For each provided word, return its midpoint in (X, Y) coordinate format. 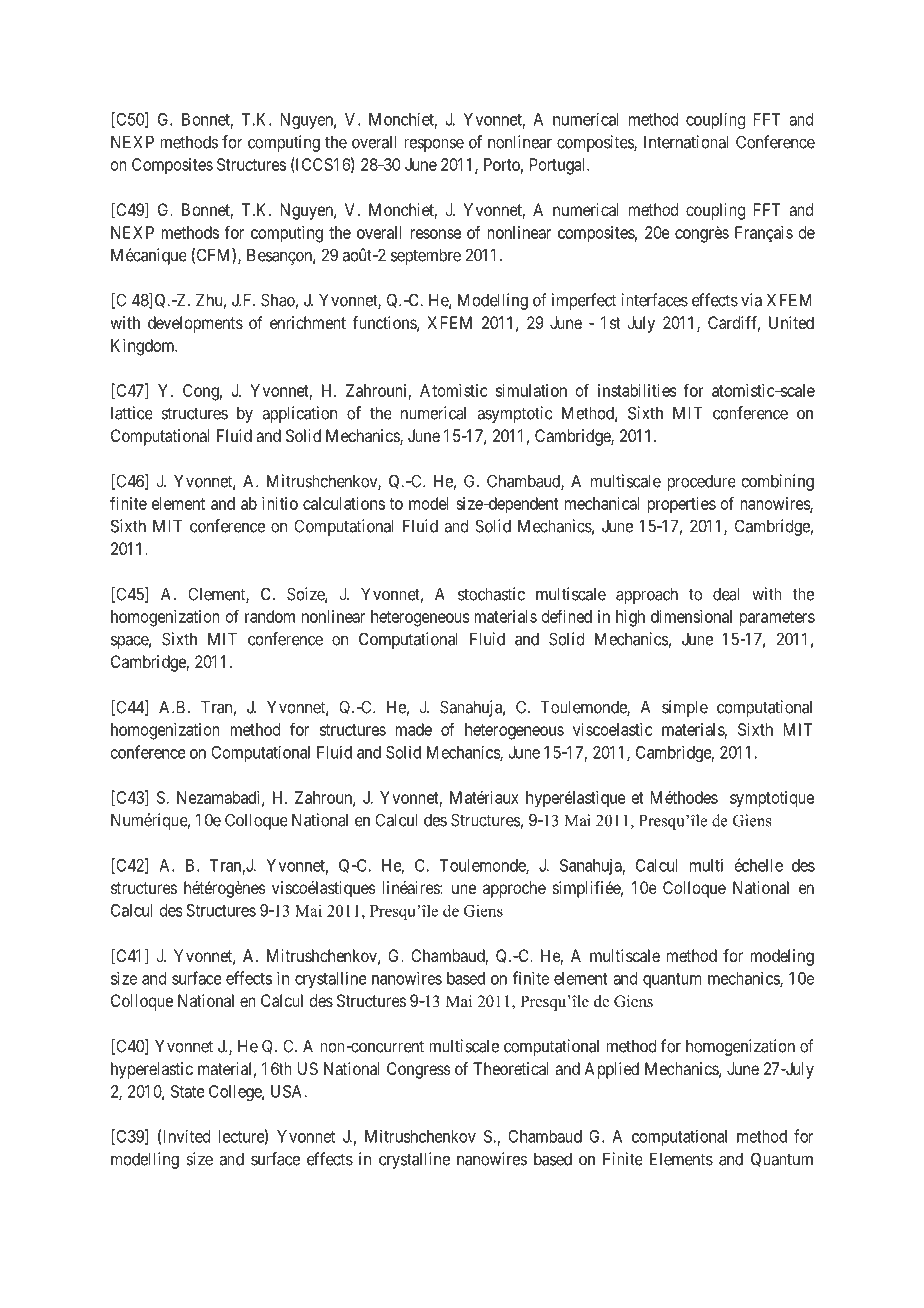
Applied (611, 1070)
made (413, 729)
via (751, 300)
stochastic (491, 594)
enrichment (308, 322)
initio (280, 503)
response (434, 145)
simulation (531, 390)
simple (685, 708)
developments (195, 324)
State (188, 1091)
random (270, 616)
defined (567, 616)
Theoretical (511, 1068)
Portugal (559, 166)
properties (681, 505)
